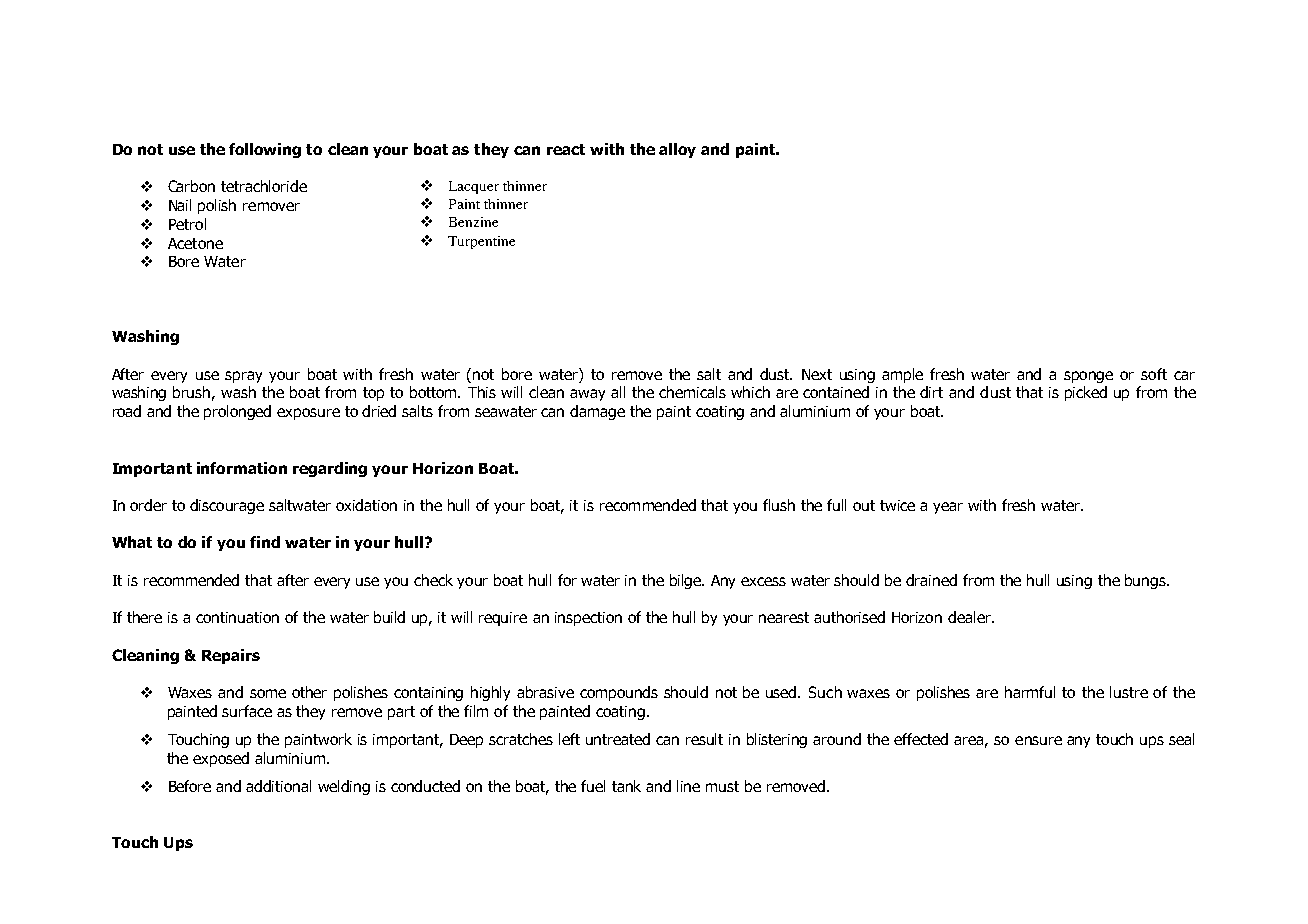  Describe the element at coordinates (264, 186) in the page. I see `tetrachloride` at that location.
